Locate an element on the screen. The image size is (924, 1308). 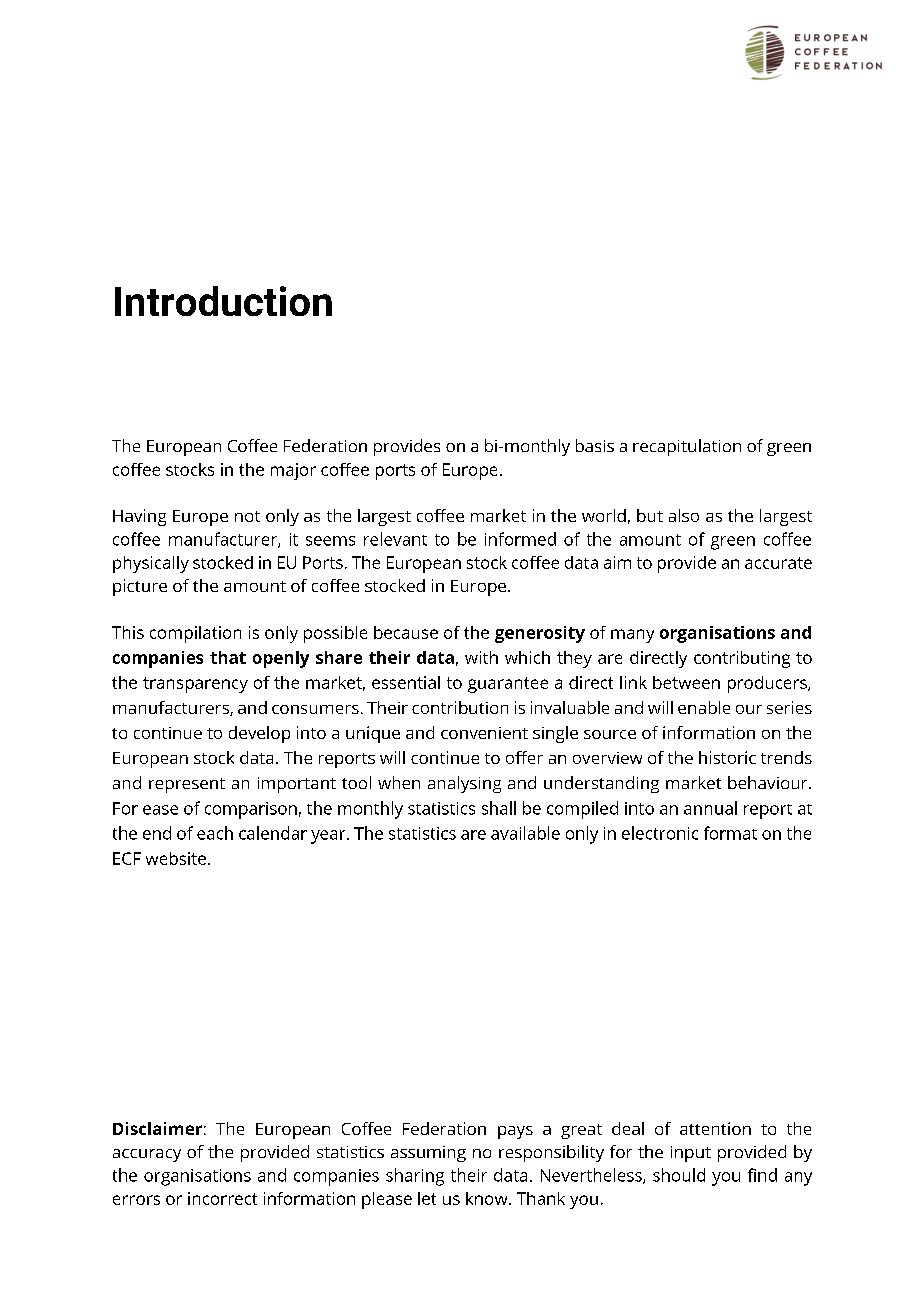
incorrect is located at coordinates (222, 1198).
